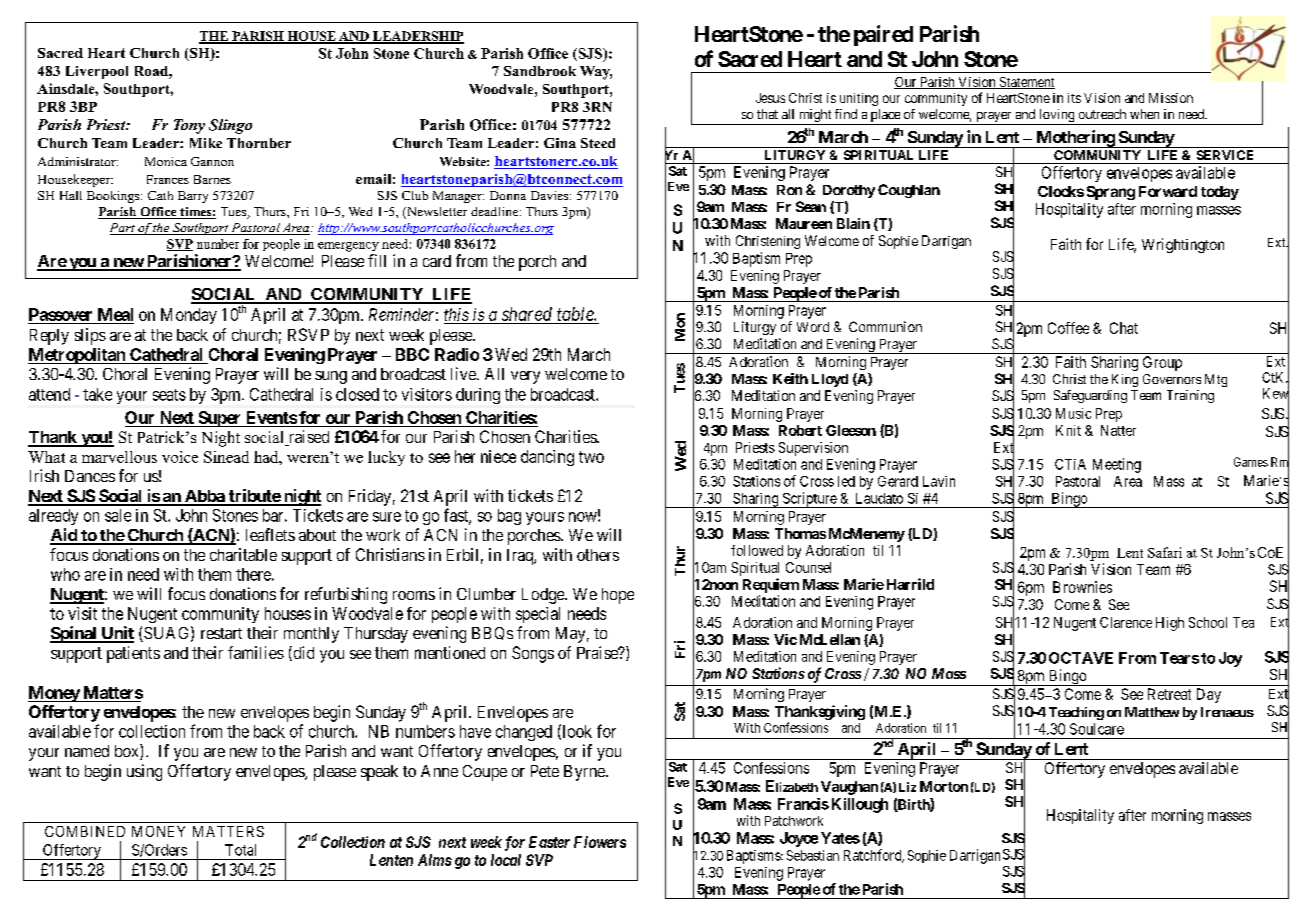 The height and width of the screenshot is (924, 1308). Describe the element at coordinates (618, 596) in the screenshot. I see `hope` at that location.
